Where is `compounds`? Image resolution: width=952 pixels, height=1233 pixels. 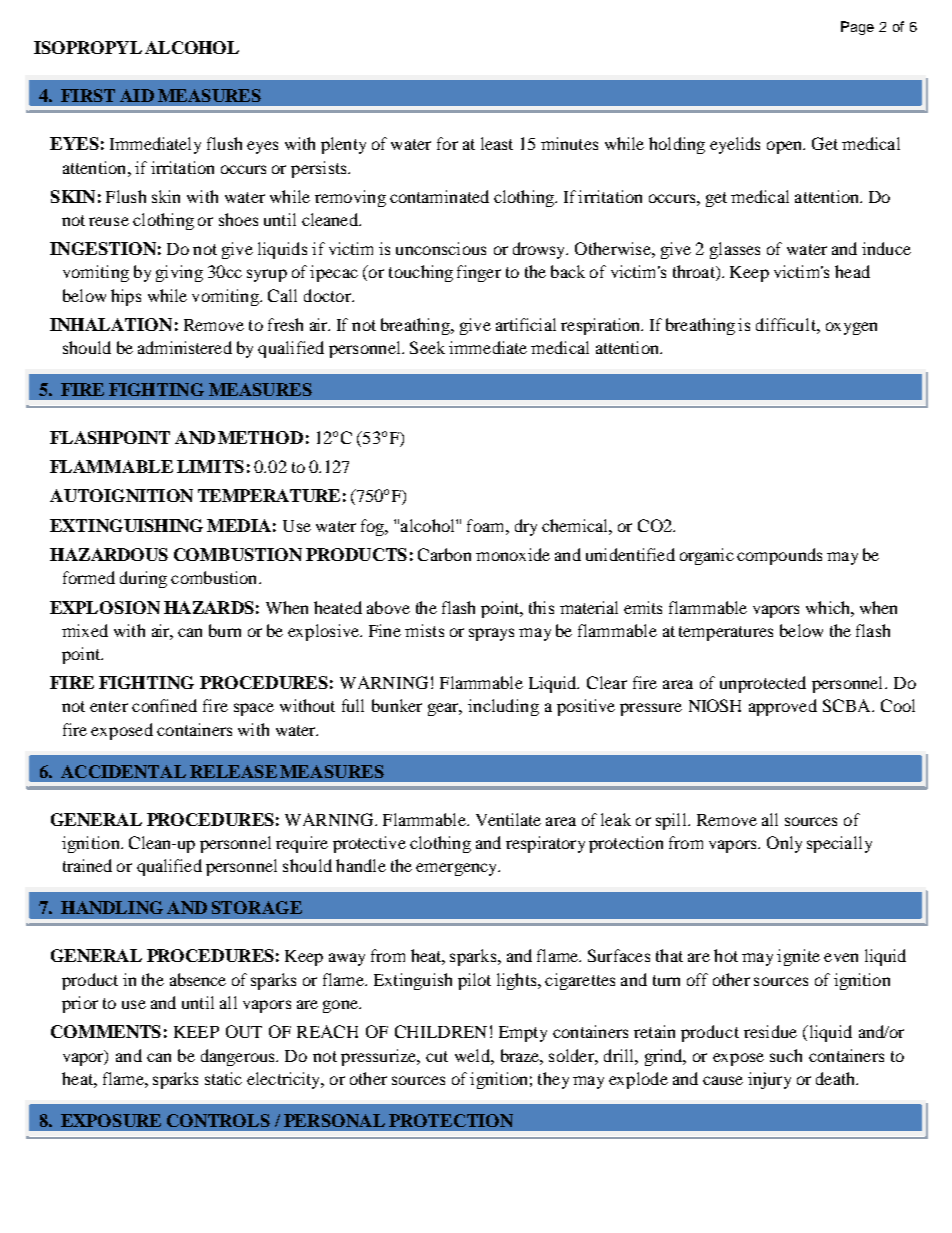
compounds is located at coordinates (779, 556).
